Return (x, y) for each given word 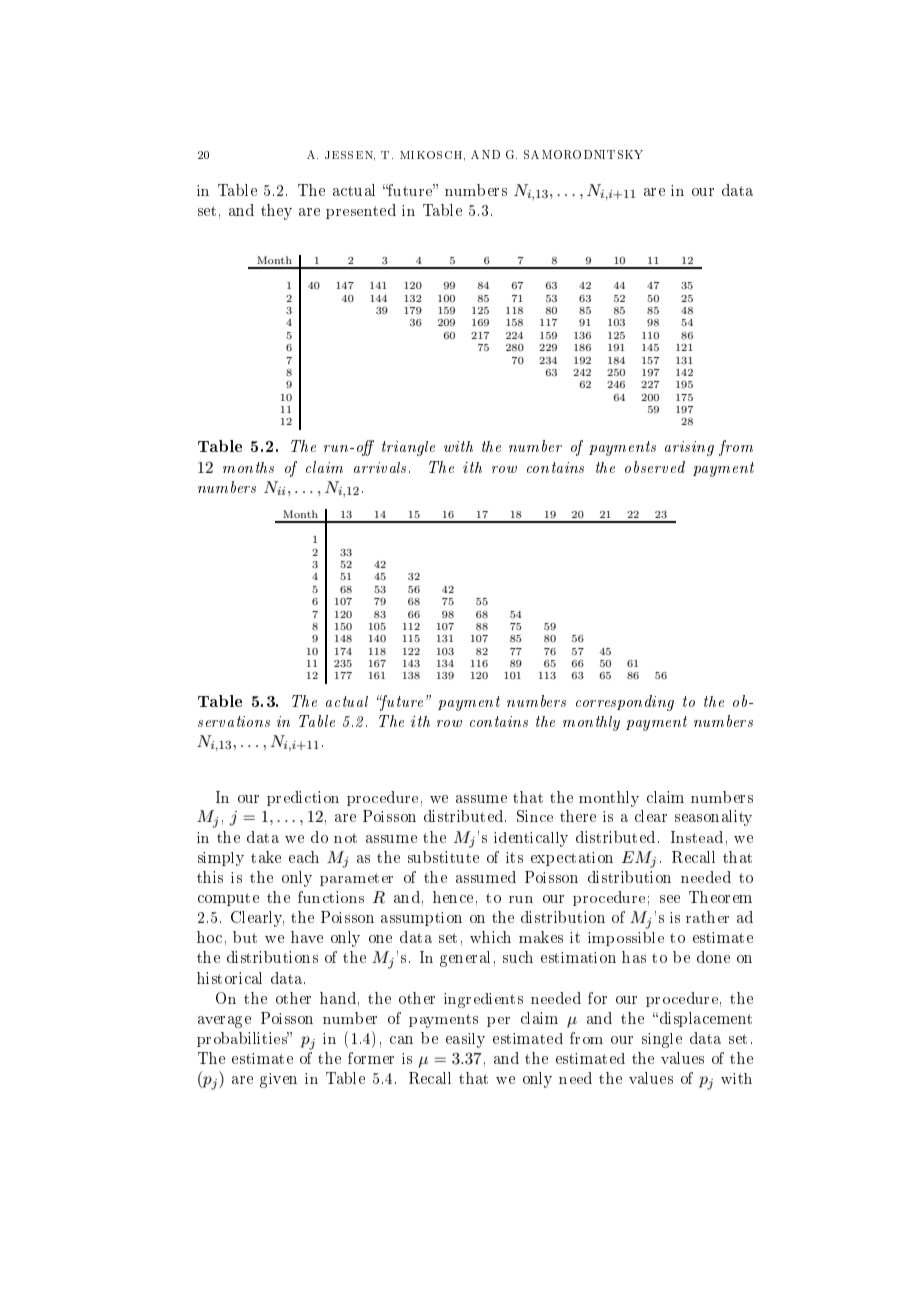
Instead (697, 837)
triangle (408, 448)
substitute (443, 857)
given (278, 1080)
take (266, 857)
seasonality (713, 818)
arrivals (382, 467)
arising (689, 448)
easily (465, 1040)
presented (361, 211)
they (276, 212)
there (578, 816)
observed (655, 467)
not (345, 838)
